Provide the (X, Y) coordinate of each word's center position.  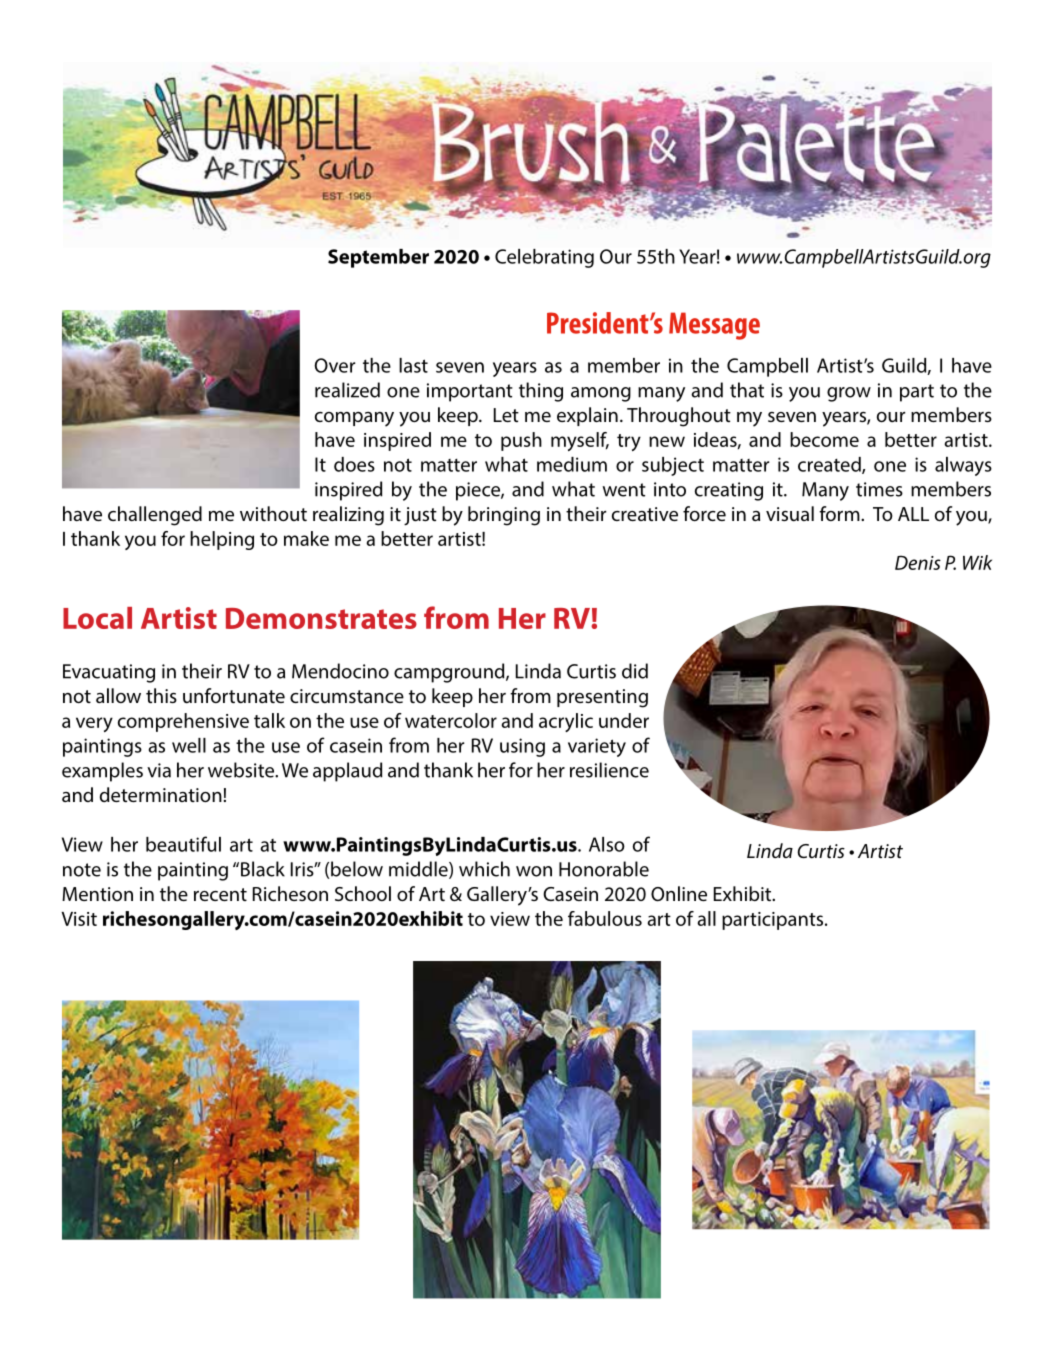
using (522, 747)
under (624, 720)
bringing (504, 516)
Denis (918, 562)
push (521, 441)
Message (714, 326)
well (189, 745)
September (378, 258)
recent (220, 894)
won (534, 871)
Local (97, 618)
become (824, 439)
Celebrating (544, 258)
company (354, 419)
